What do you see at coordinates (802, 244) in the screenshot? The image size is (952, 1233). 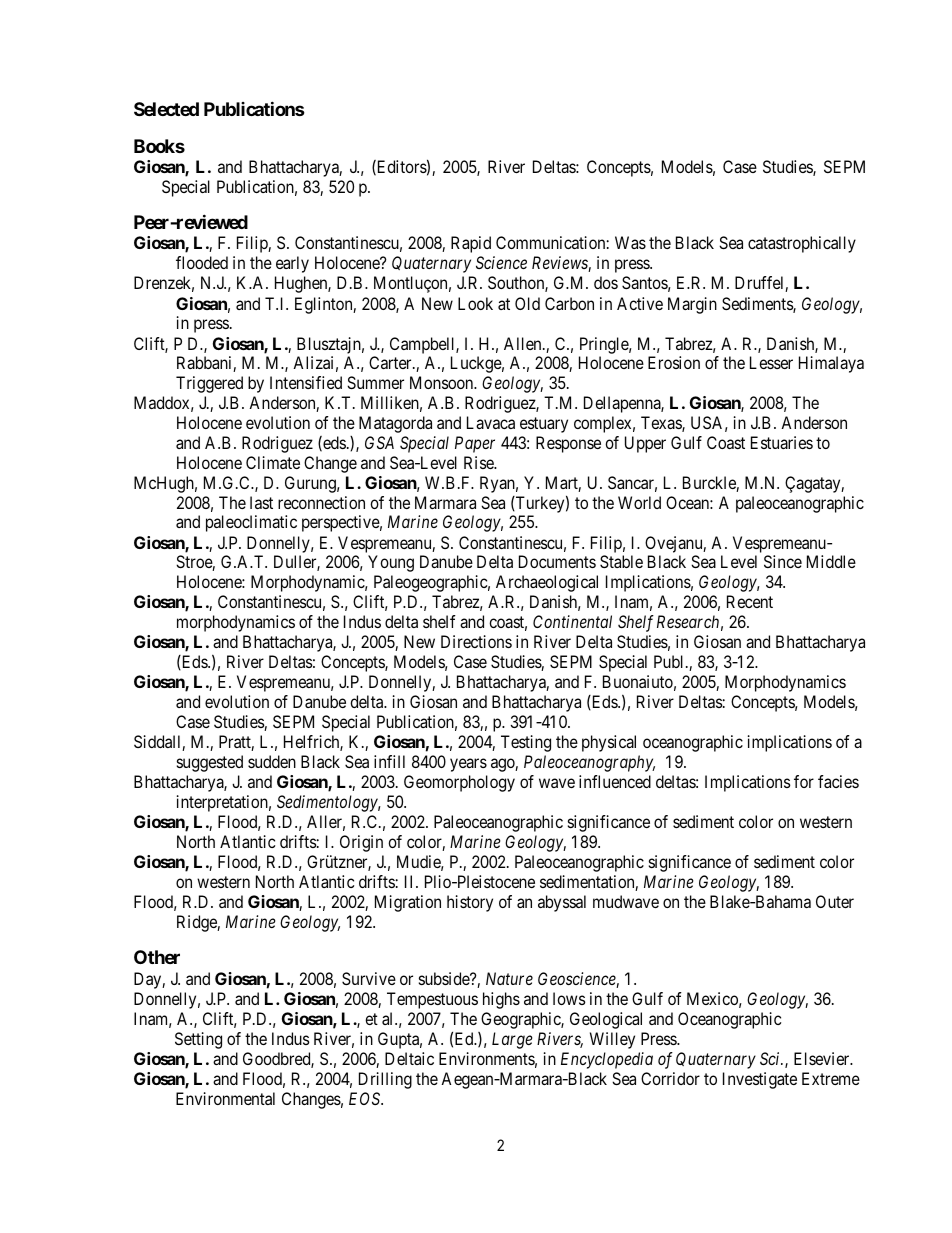 I see `catastrophically` at bounding box center [802, 244].
